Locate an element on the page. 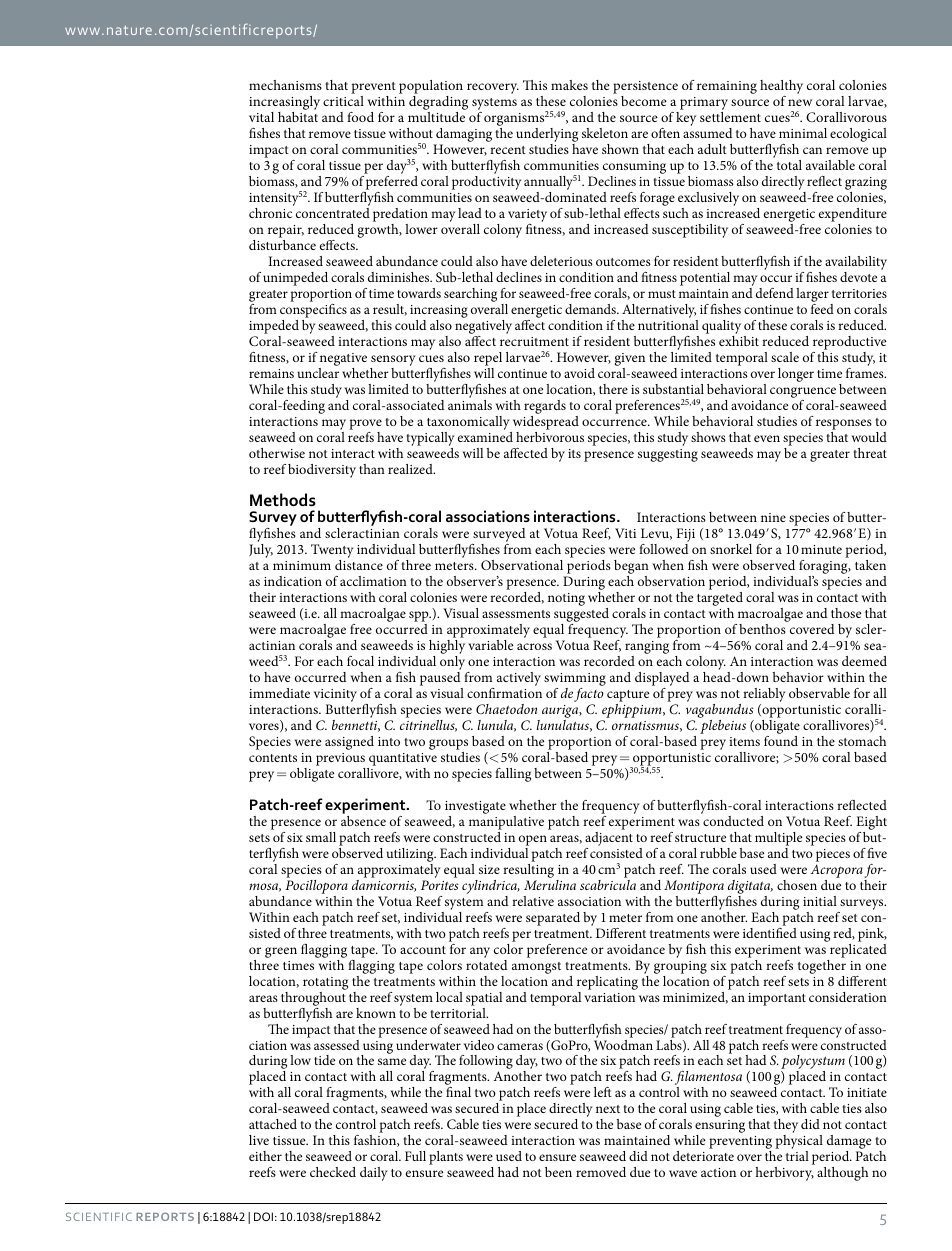 Image resolution: width=952 pixels, height=1251 pixels. been is located at coordinates (558, 1172).
